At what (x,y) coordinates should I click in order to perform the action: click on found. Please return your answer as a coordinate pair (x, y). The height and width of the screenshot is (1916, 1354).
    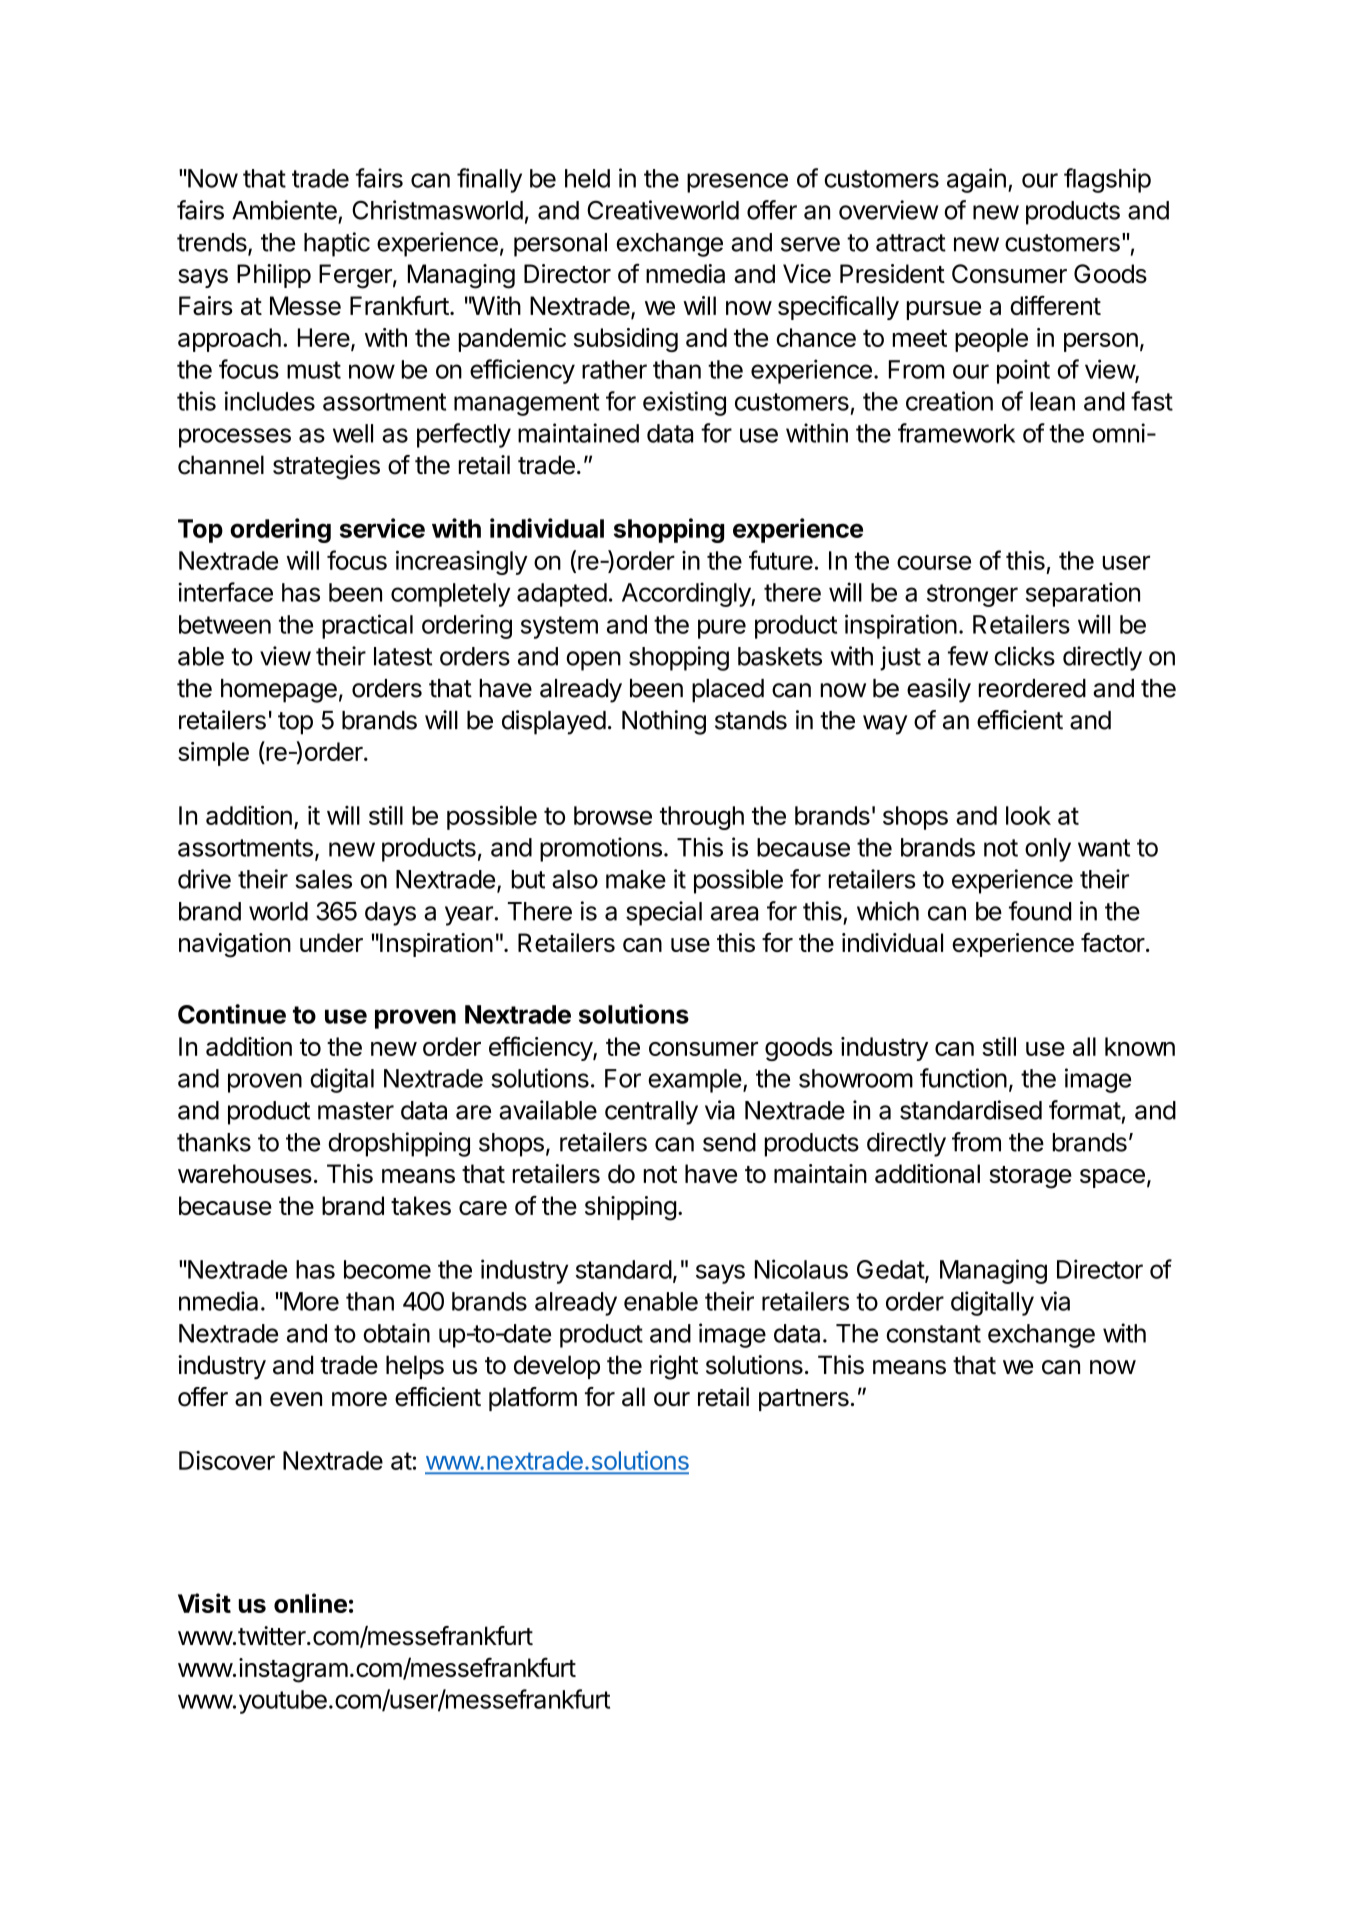
    Looking at the image, I should click on (1040, 911).
